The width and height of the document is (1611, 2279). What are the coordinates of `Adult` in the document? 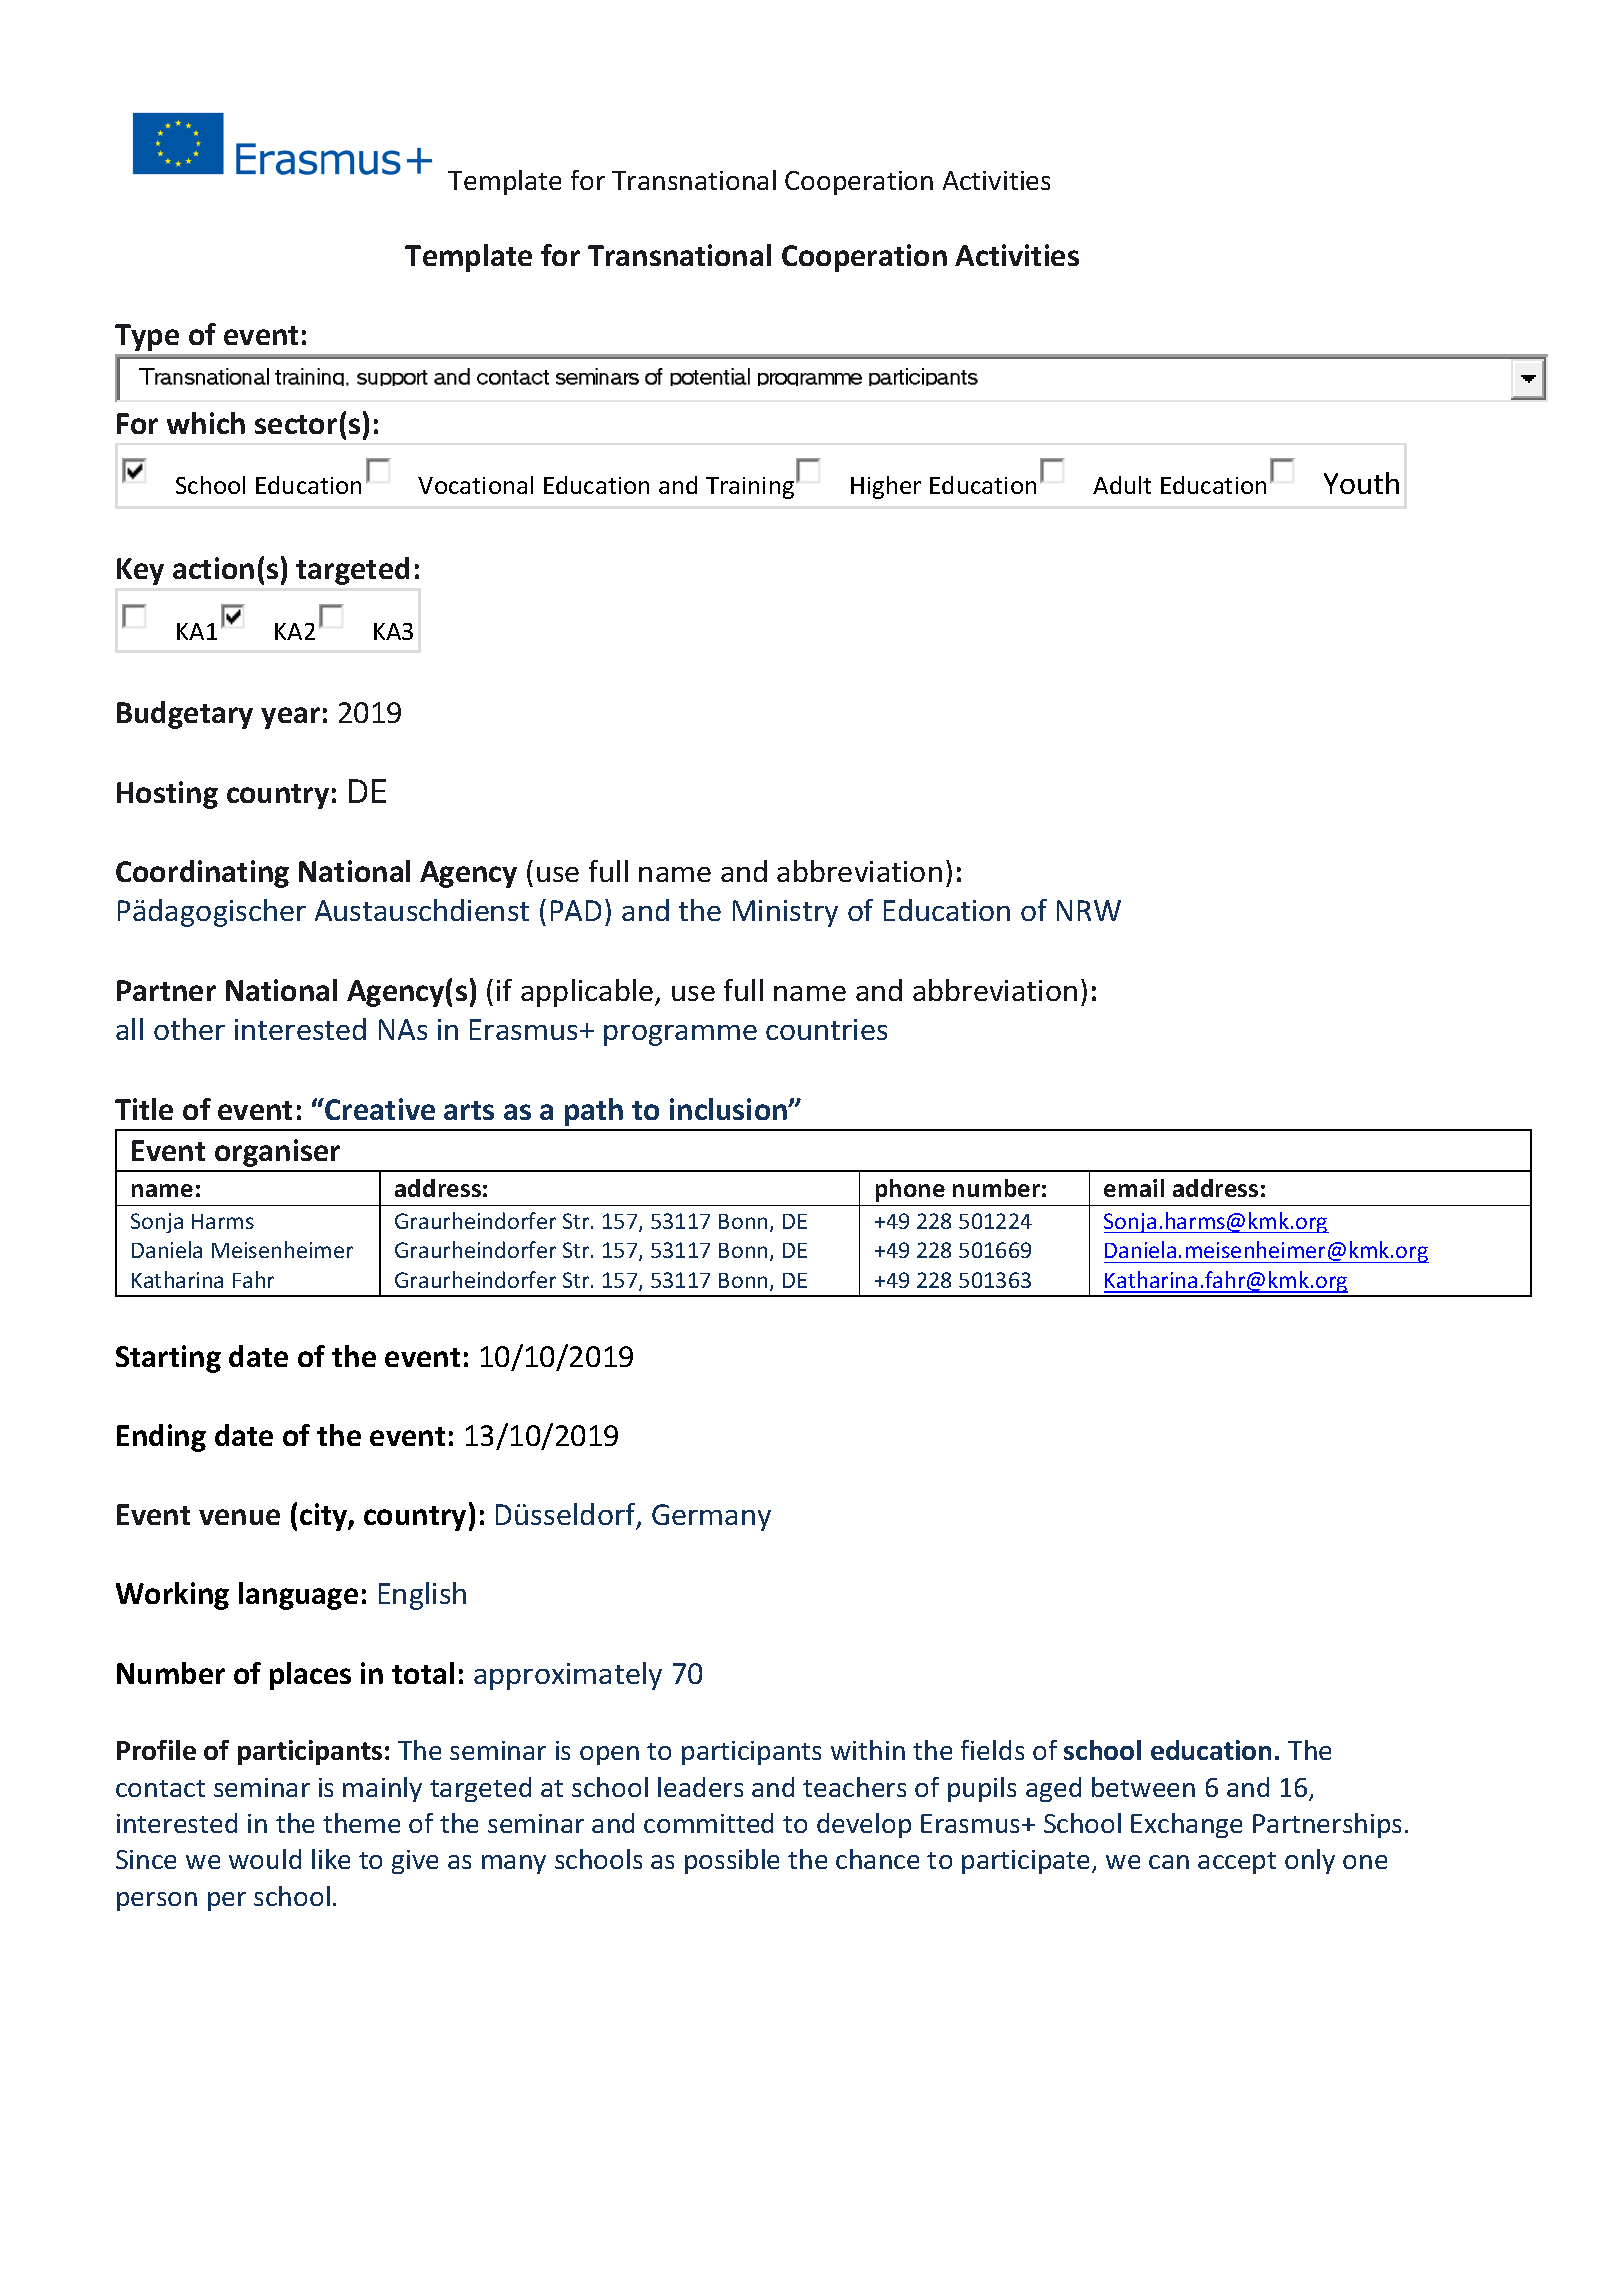 It's located at (1122, 485).
